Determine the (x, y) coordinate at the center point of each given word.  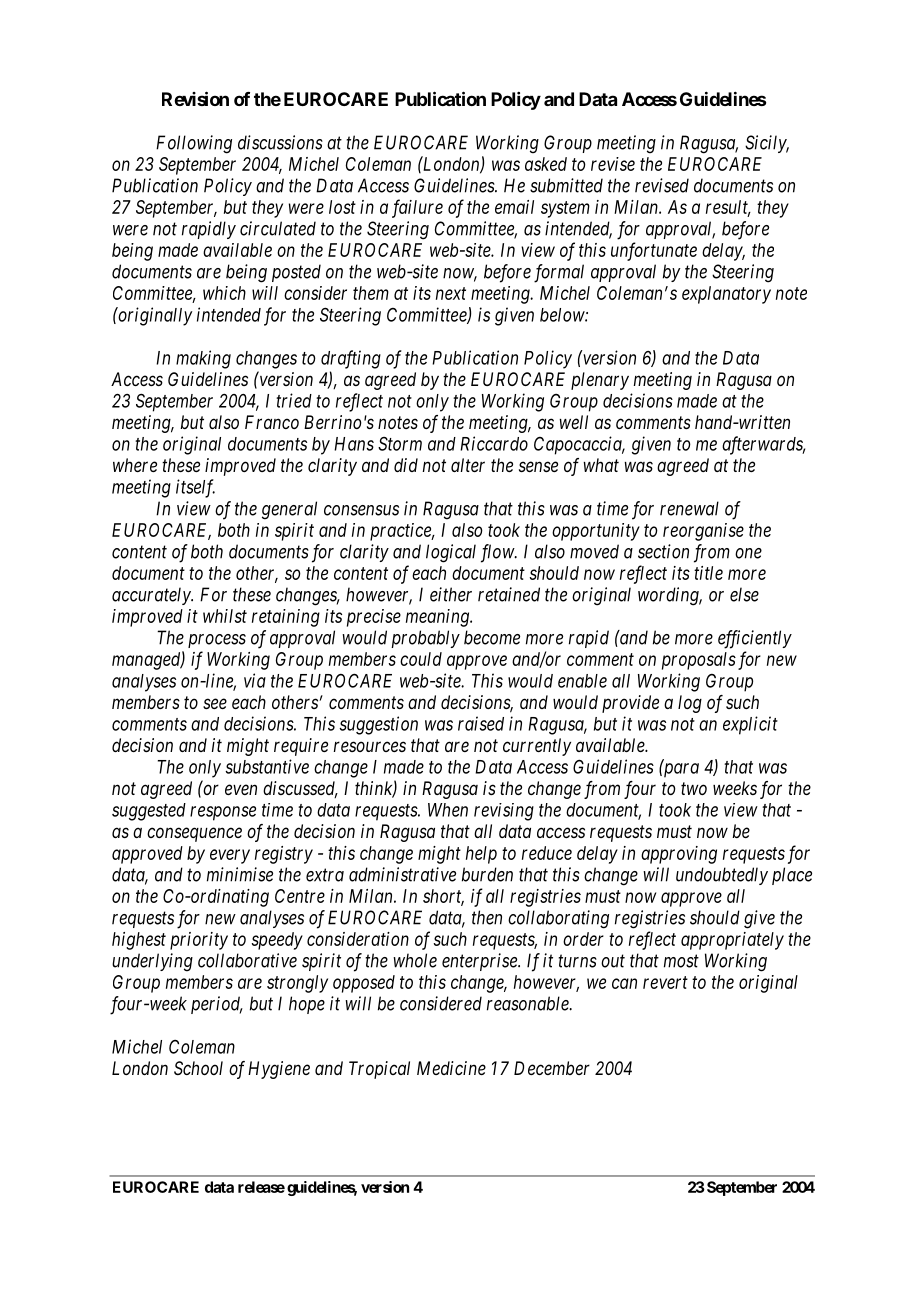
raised (481, 723)
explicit (750, 725)
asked (546, 164)
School (198, 1068)
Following (194, 144)
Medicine (451, 1068)
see (215, 703)
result (728, 208)
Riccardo (494, 443)
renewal (689, 508)
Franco (272, 422)
